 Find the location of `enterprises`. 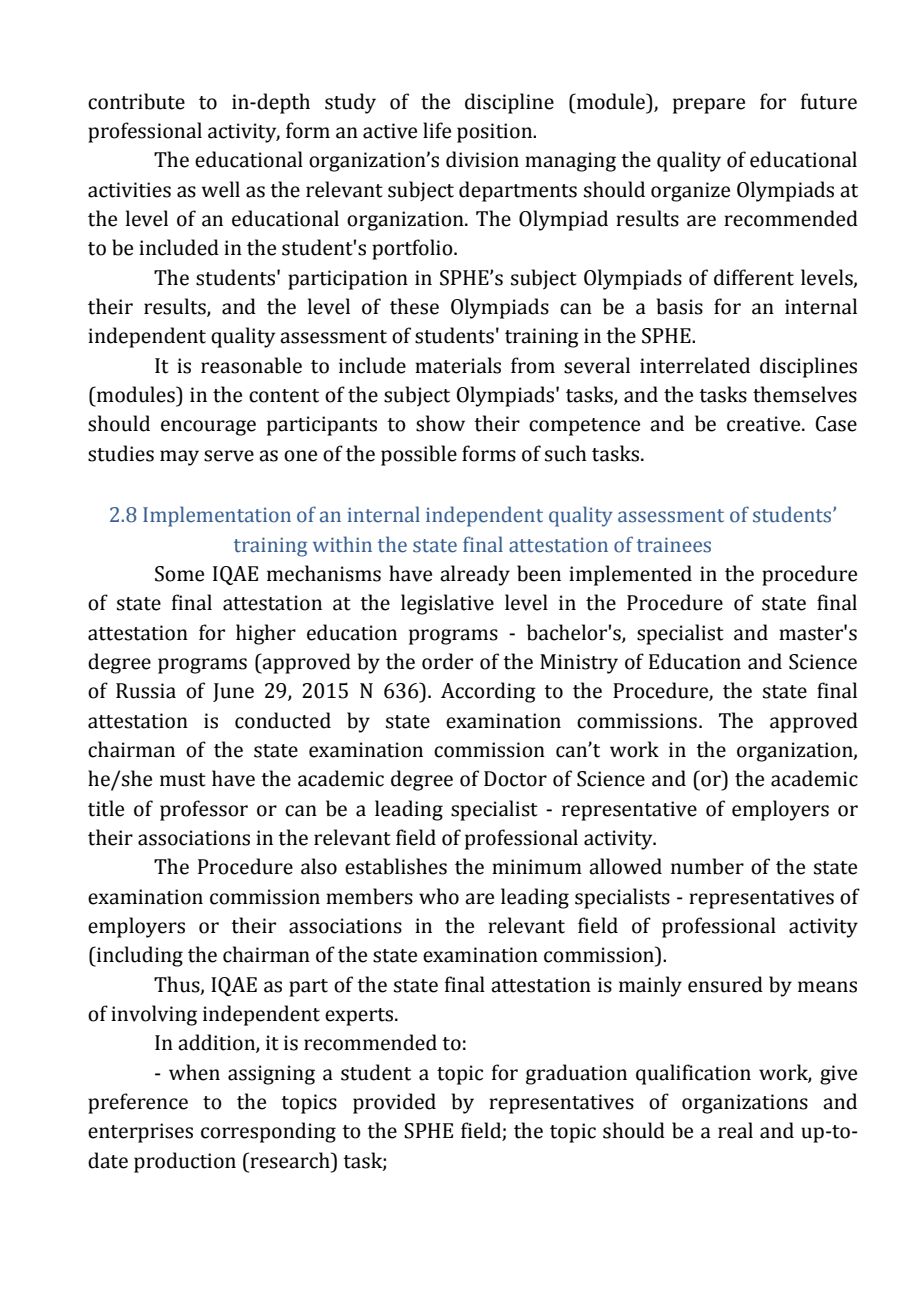

enterprises is located at coordinates (140, 1133).
